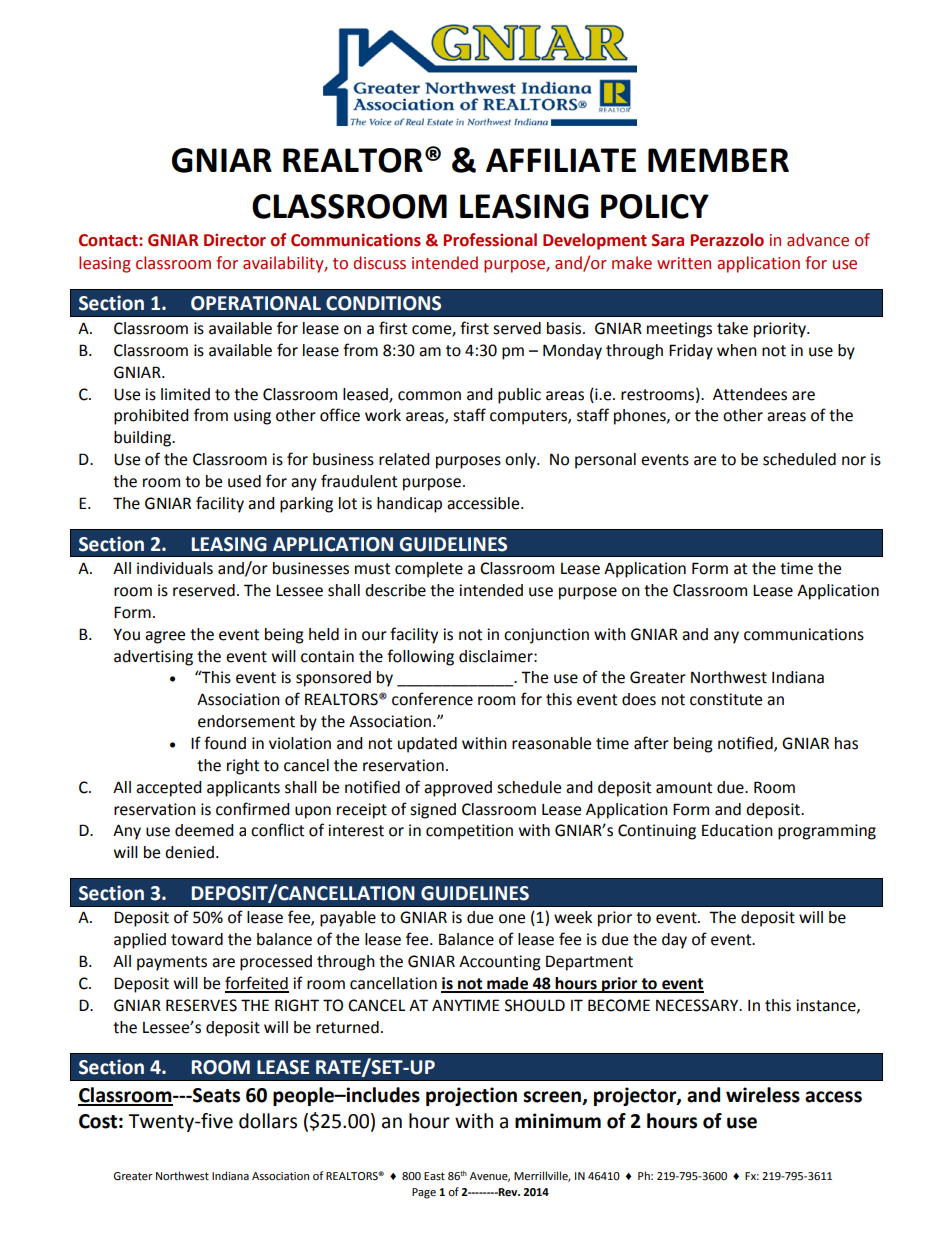 The height and width of the screenshot is (1233, 952). Describe the element at coordinates (268, 1121) in the screenshot. I see `dollars` at that location.
